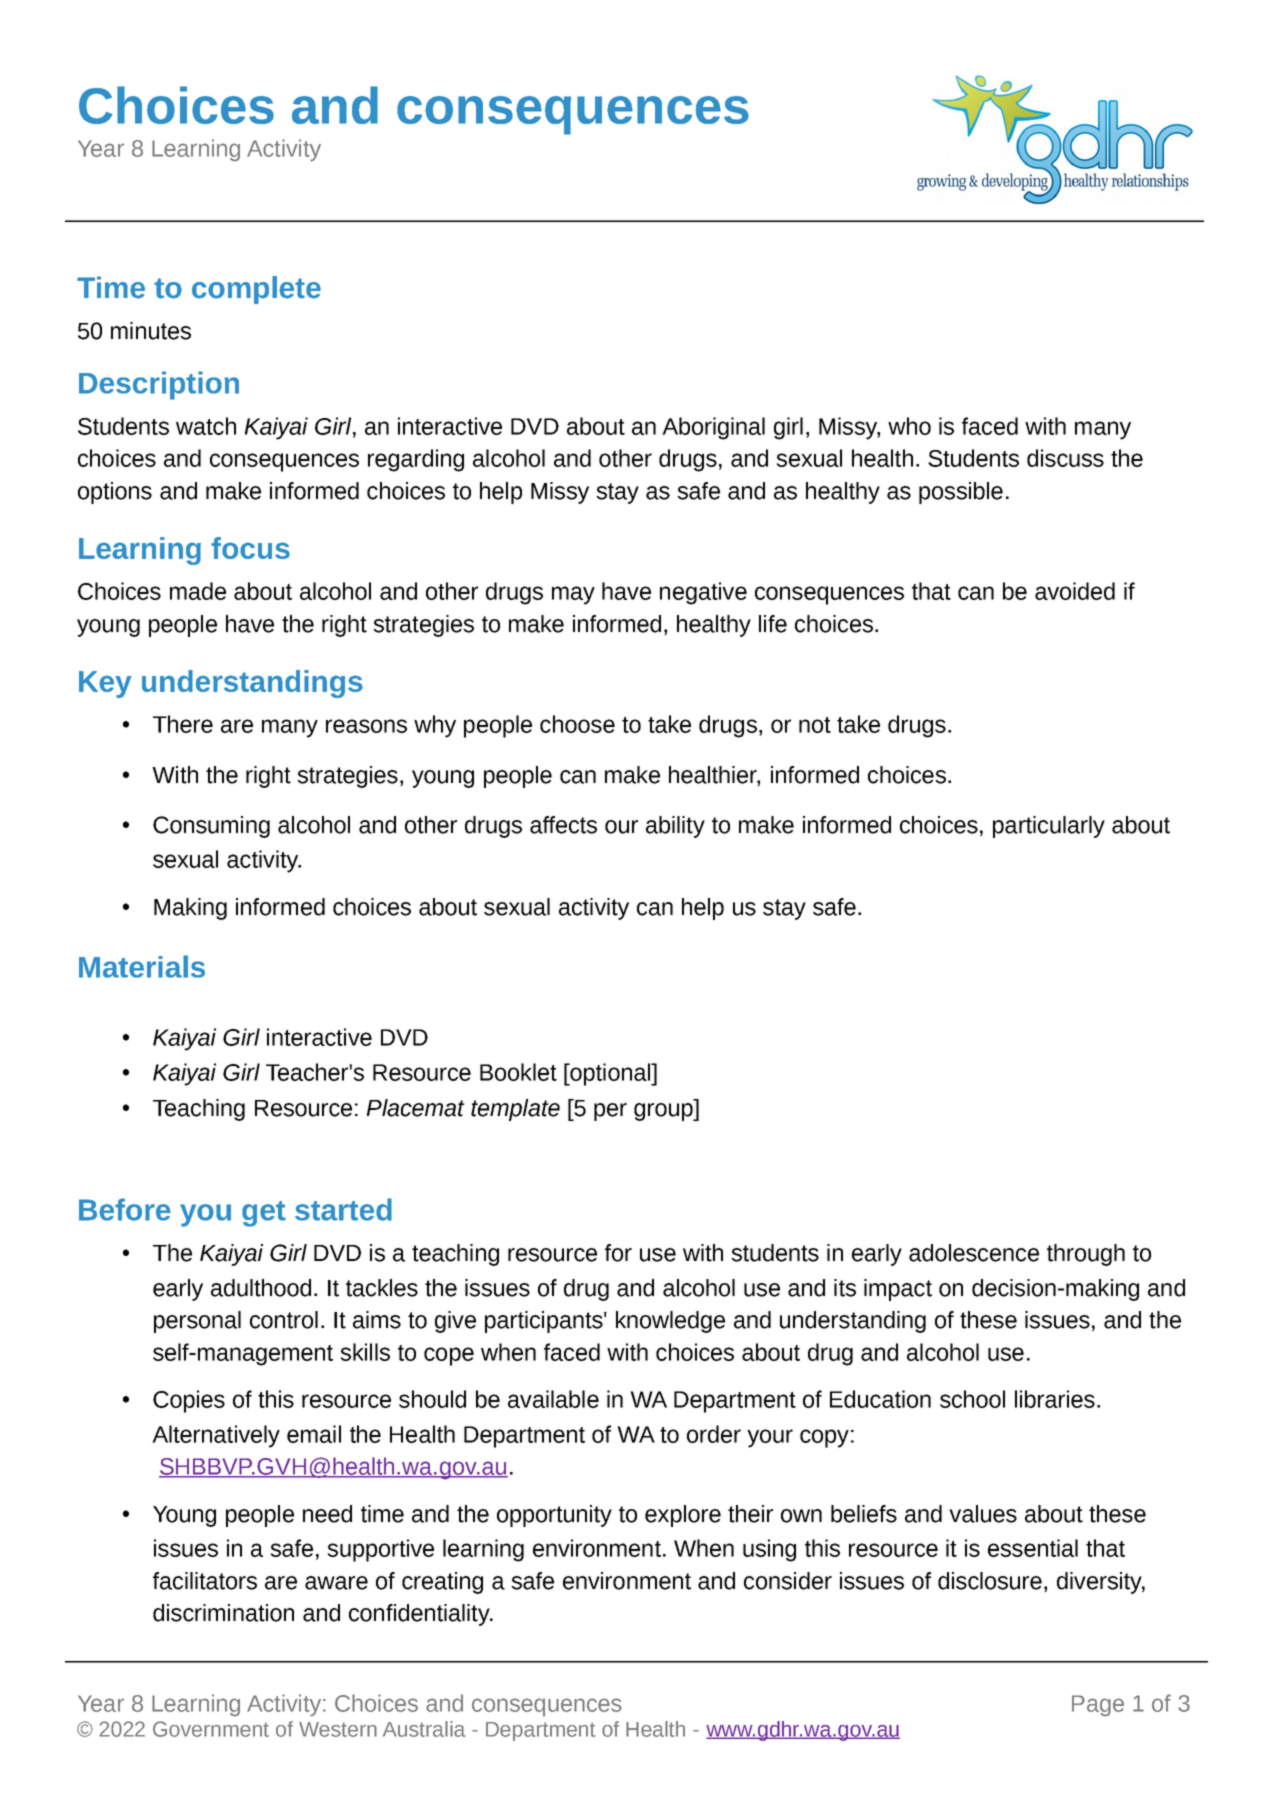  I want to click on complete, so click(256, 290).
